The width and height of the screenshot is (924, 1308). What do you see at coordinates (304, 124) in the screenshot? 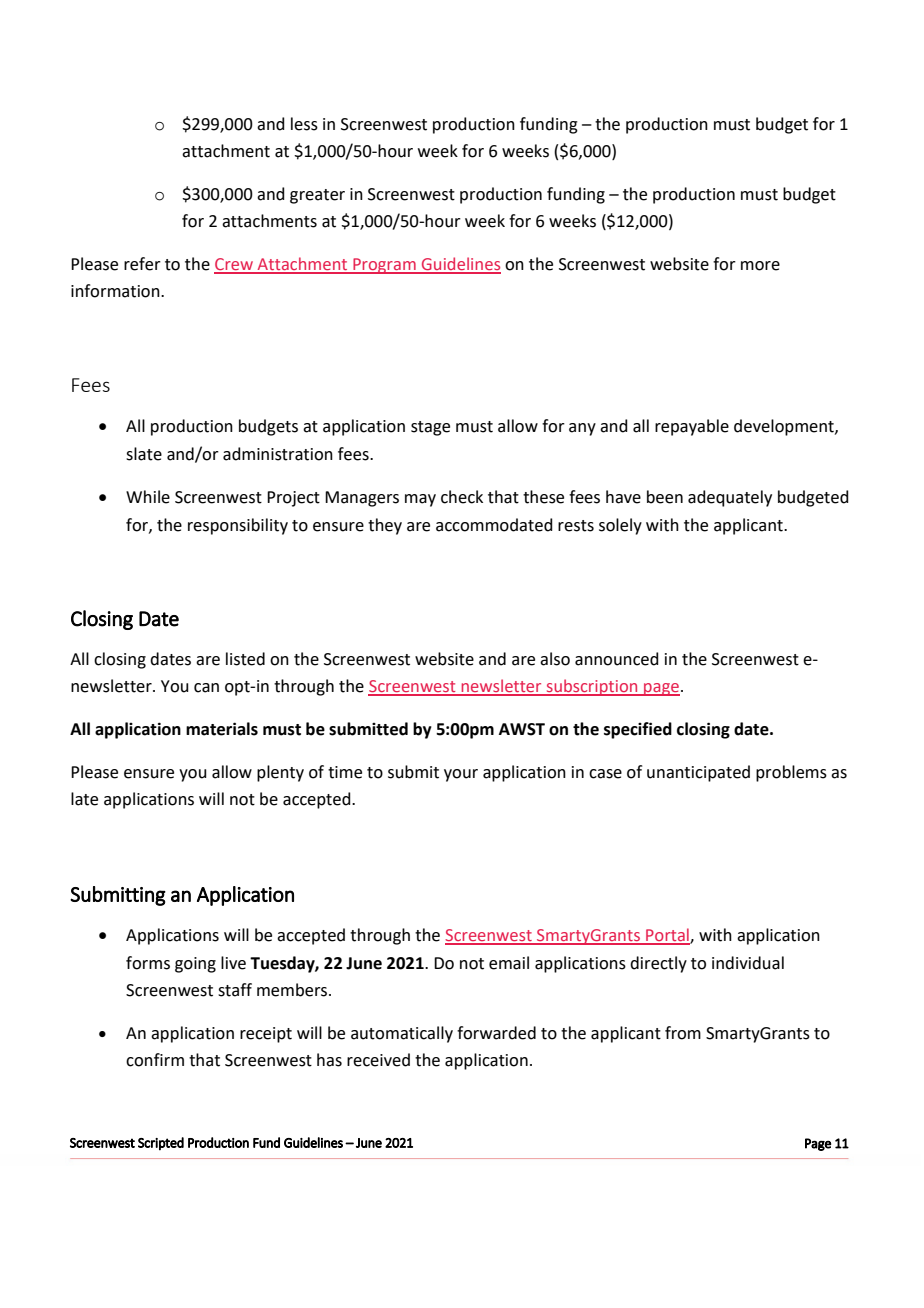
I see `less` at bounding box center [304, 124].
